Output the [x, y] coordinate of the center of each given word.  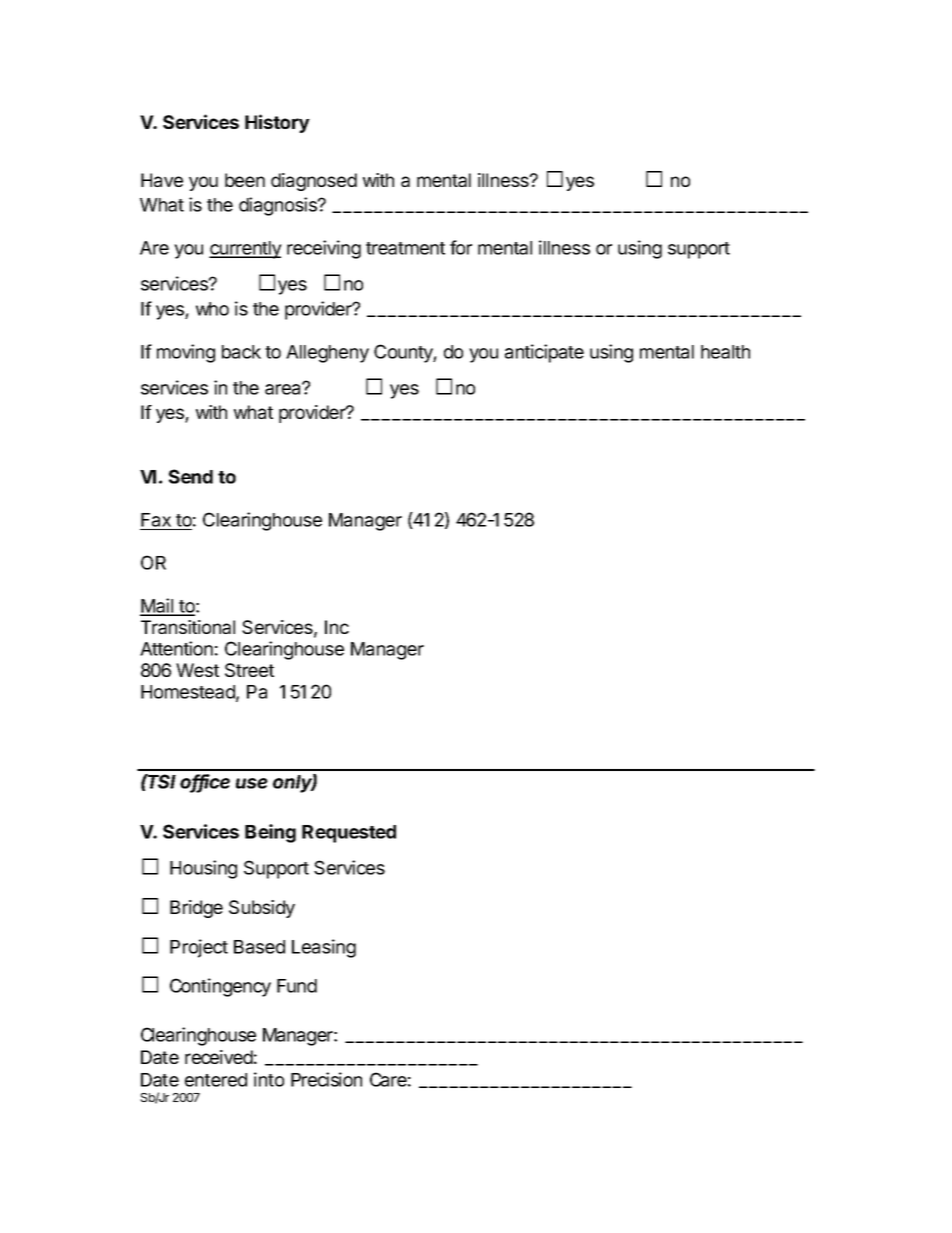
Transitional [188, 627]
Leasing [324, 948]
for [461, 247]
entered [216, 1080]
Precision [326, 1079]
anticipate [544, 353]
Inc [337, 627]
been [245, 180]
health [725, 352]
